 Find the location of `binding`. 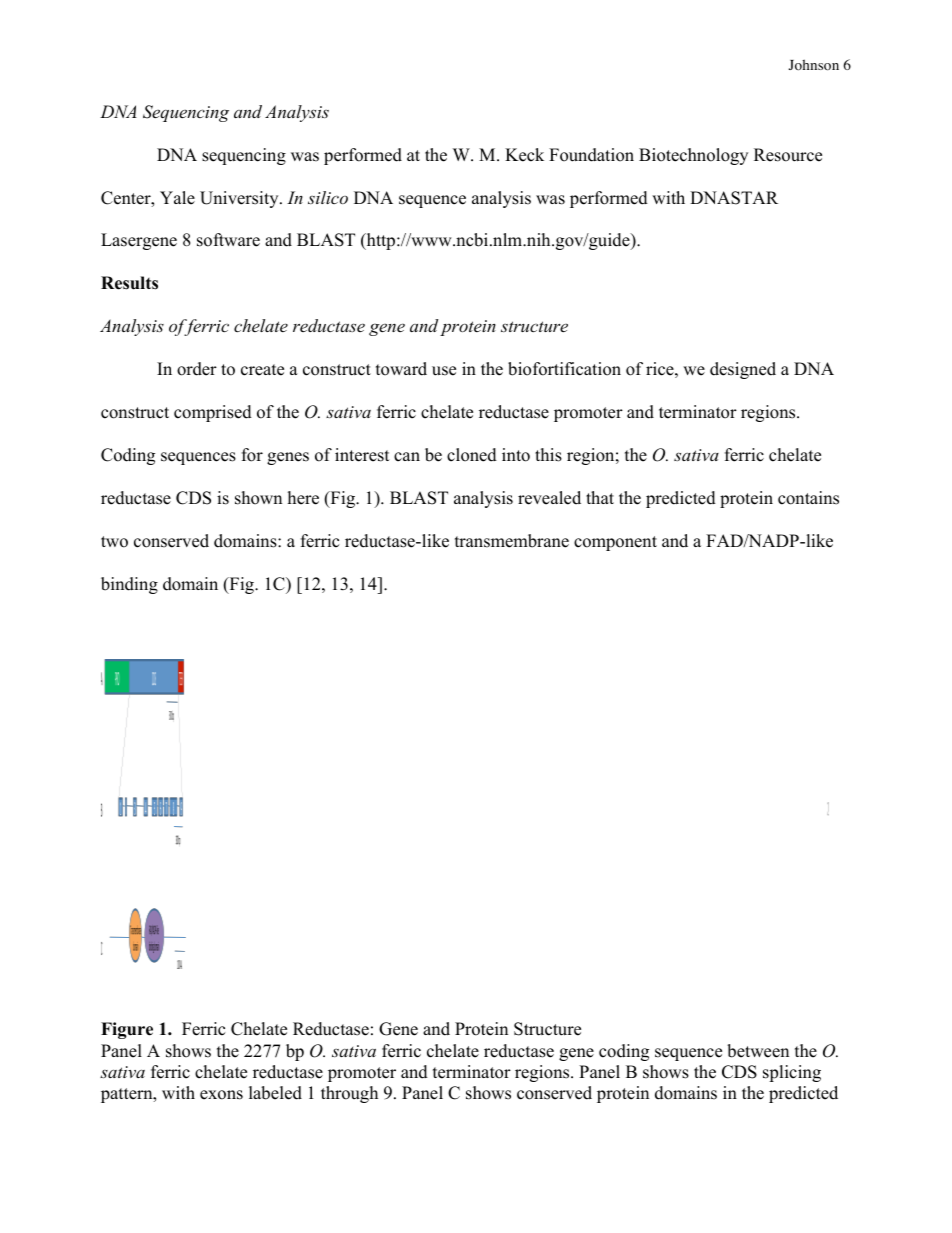

binding is located at coordinates (129, 585).
